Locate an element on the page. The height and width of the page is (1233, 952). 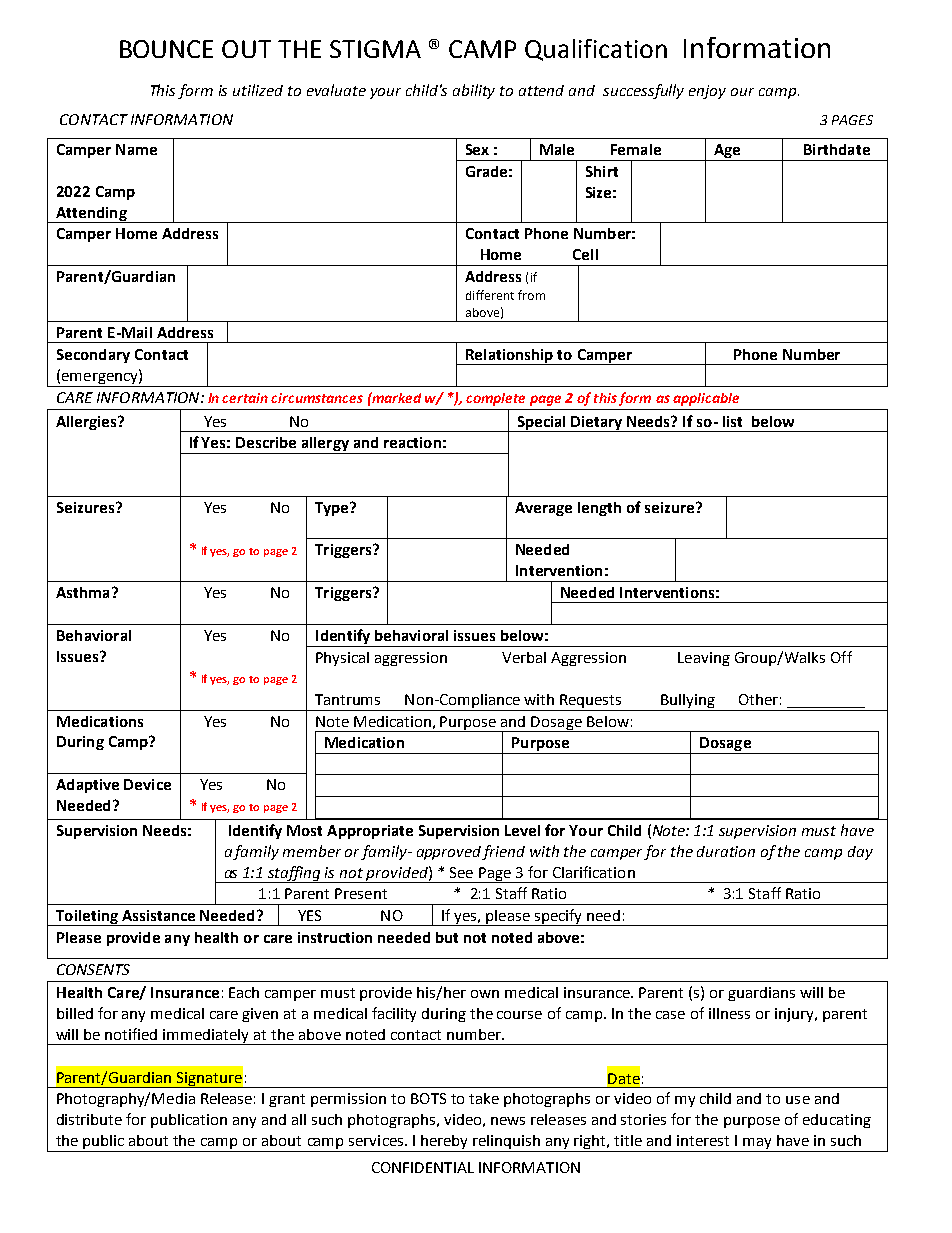
BOUNCE is located at coordinates (166, 49).
